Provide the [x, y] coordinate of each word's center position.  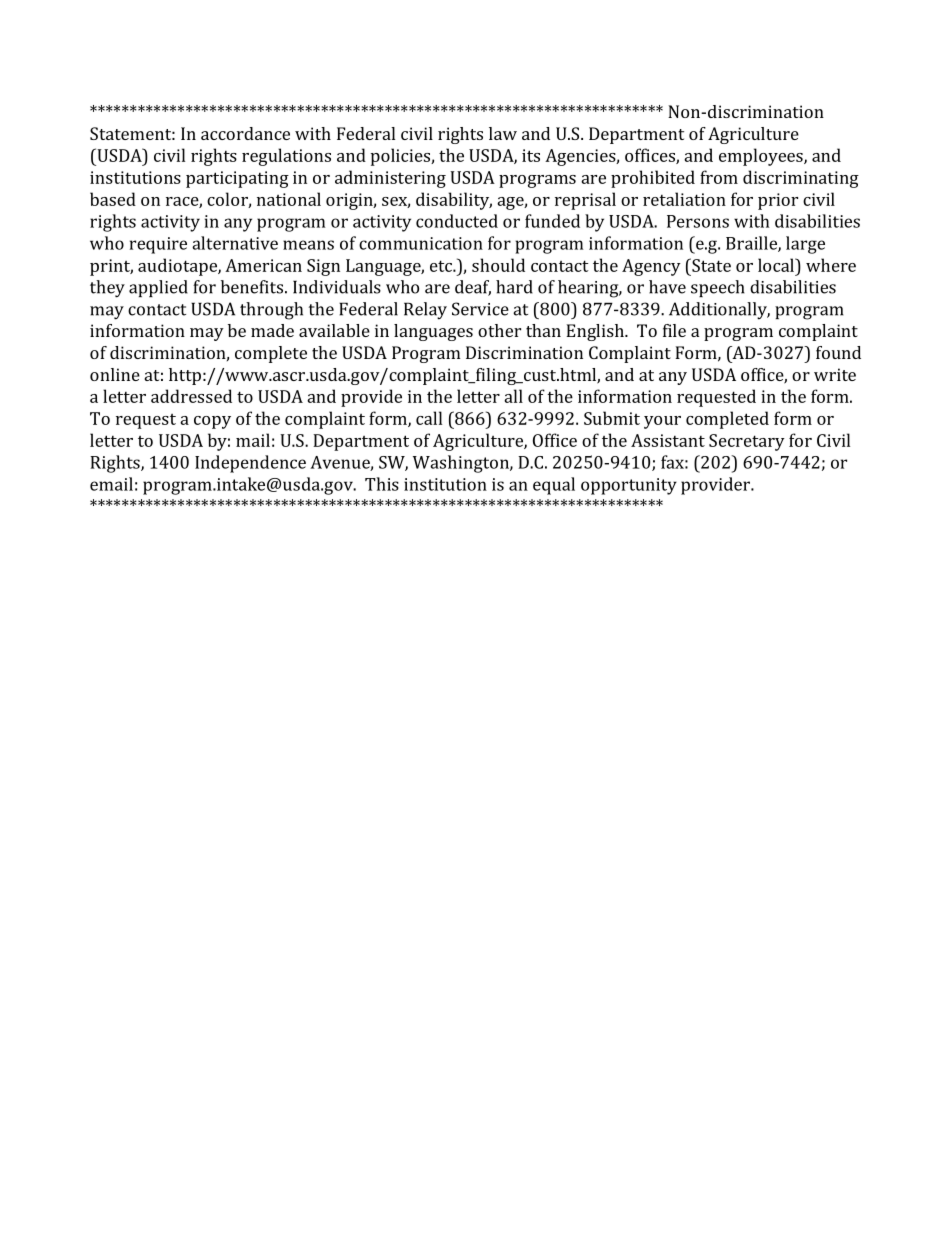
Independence [250, 464]
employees [762, 157]
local [777, 265]
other [499, 330]
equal [554, 486]
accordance [245, 133]
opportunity [629, 486]
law [503, 133]
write [835, 374]
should [498, 265]
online [115, 374]
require [158, 245]
